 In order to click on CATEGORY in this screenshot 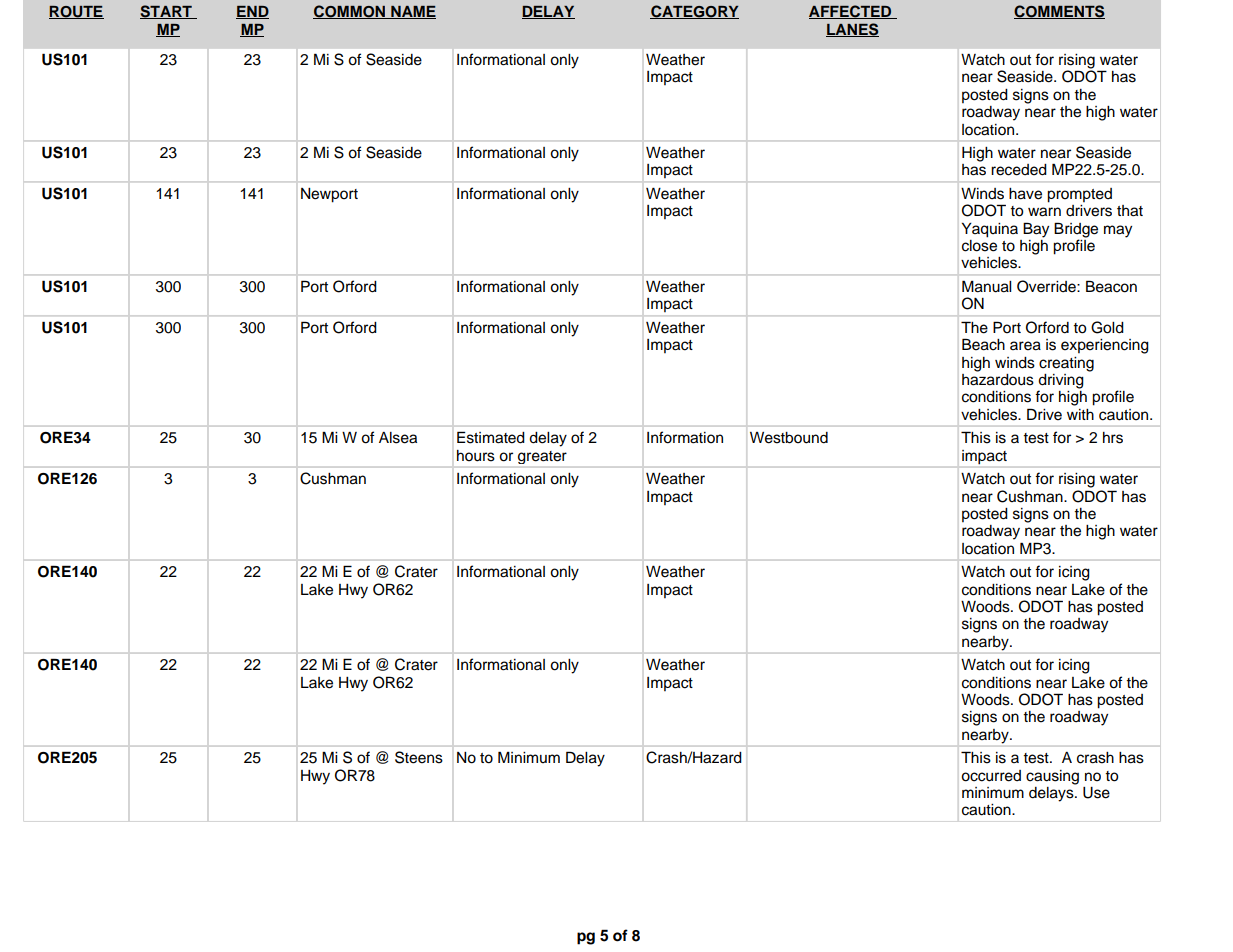, I will do `click(694, 12)`.
